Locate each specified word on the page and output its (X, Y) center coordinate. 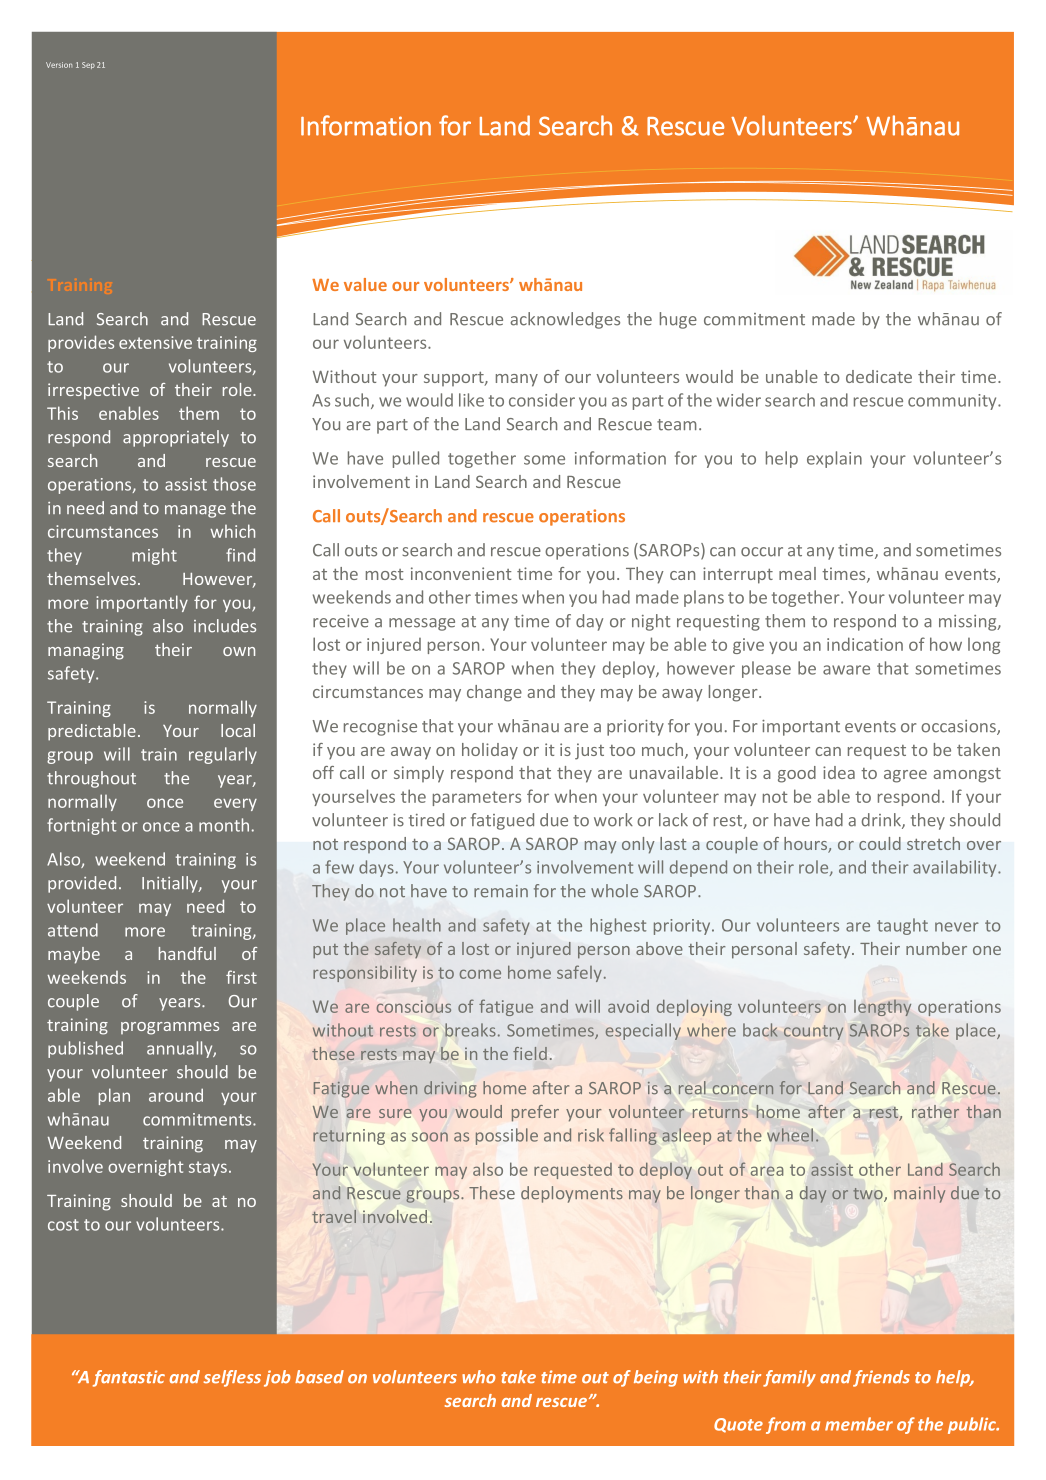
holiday (490, 751)
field (530, 1053)
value (365, 284)
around (176, 1095)
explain (834, 459)
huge (678, 320)
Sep (88, 65)
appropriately (176, 438)
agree (905, 776)
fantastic (129, 1378)
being (656, 1378)
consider (542, 400)
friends (881, 1378)
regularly (223, 755)
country (813, 1032)
